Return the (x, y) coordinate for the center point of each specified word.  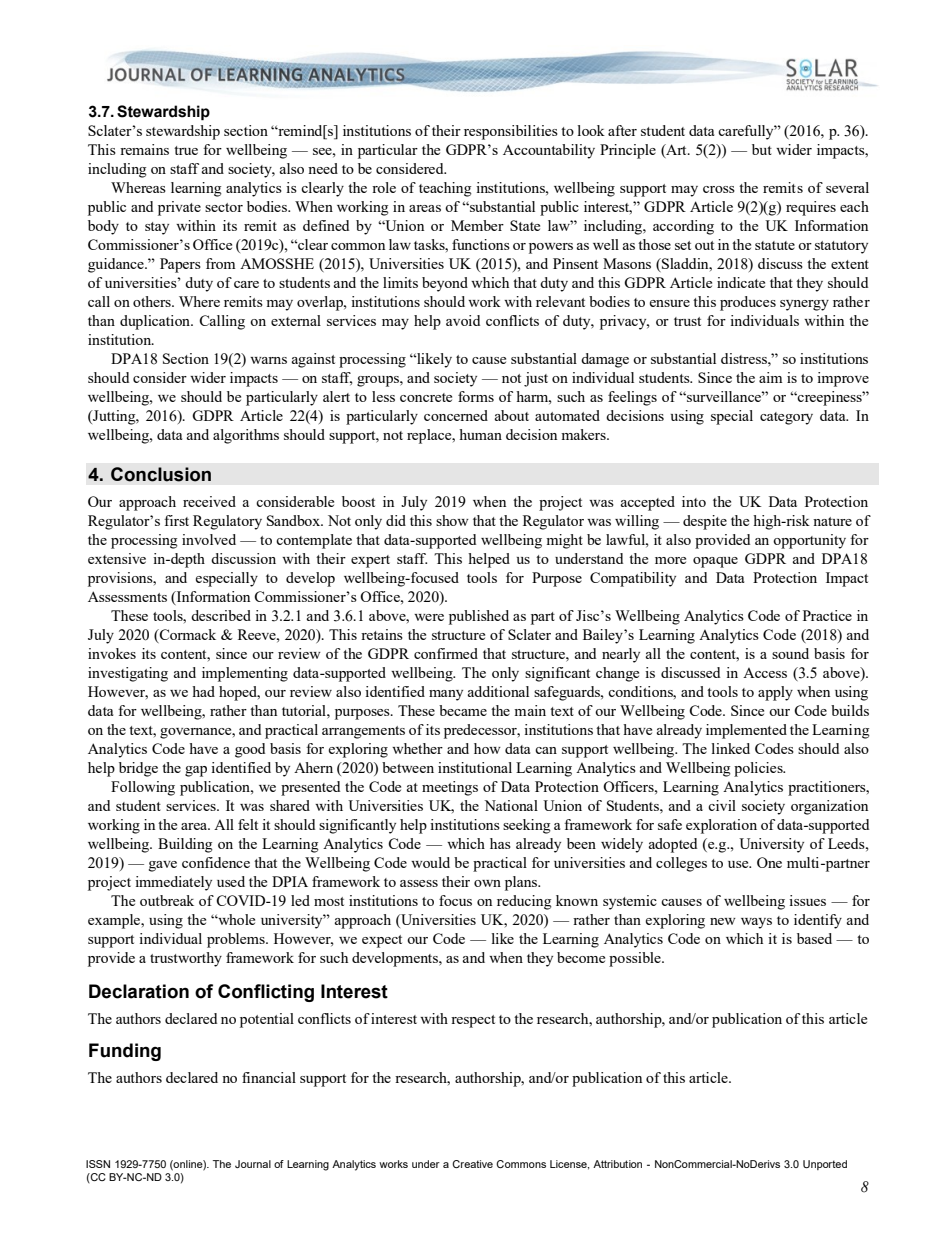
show (452, 520)
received (209, 501)
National (511, 805)
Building (185, 845)
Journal (253, 1164)
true (186, 150)
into (694, 501)
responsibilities (511, 132)
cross (719, 189)
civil (722, 805)
